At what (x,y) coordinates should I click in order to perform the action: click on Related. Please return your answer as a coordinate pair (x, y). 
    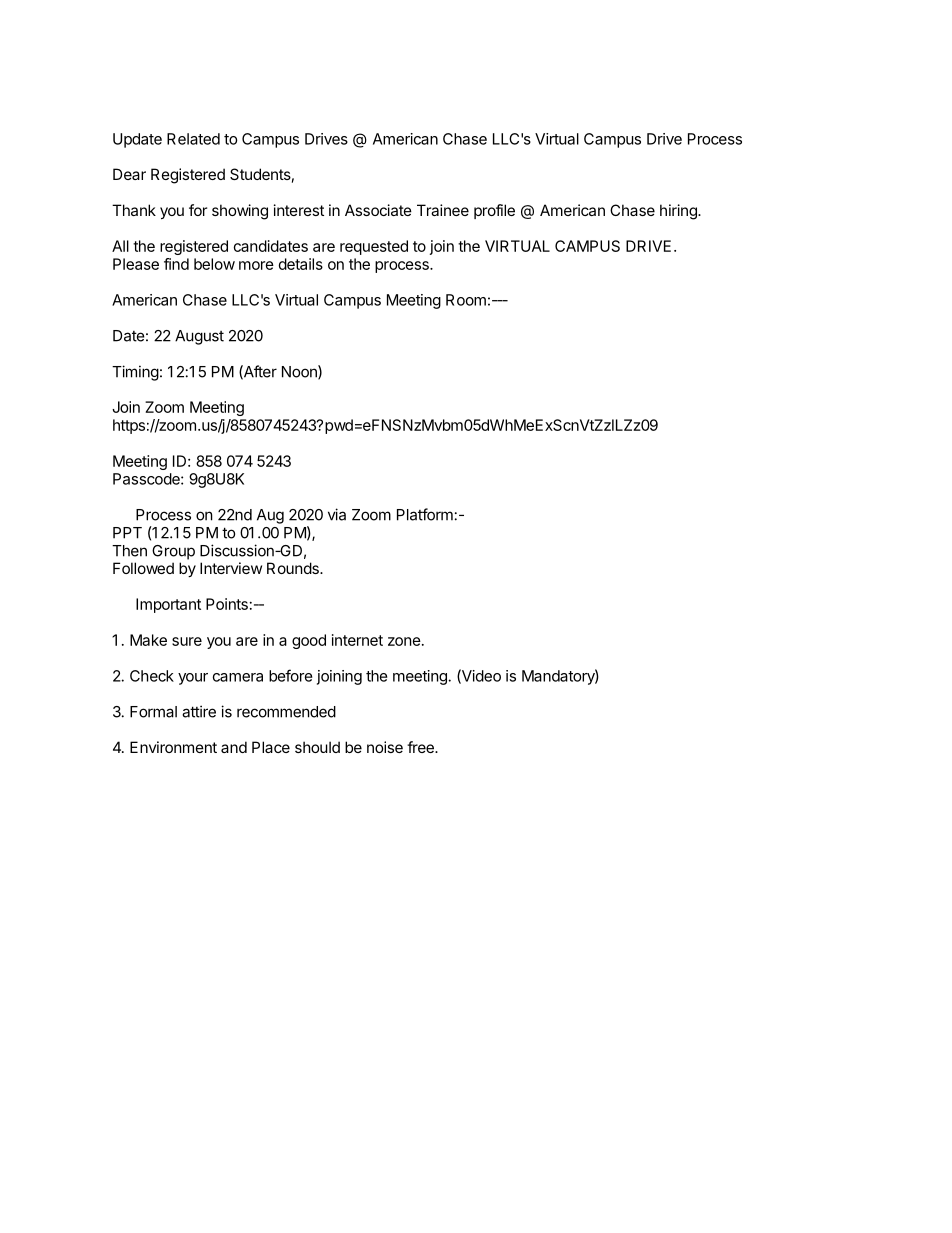
    Looking at the image, I should click on (193, 139).
